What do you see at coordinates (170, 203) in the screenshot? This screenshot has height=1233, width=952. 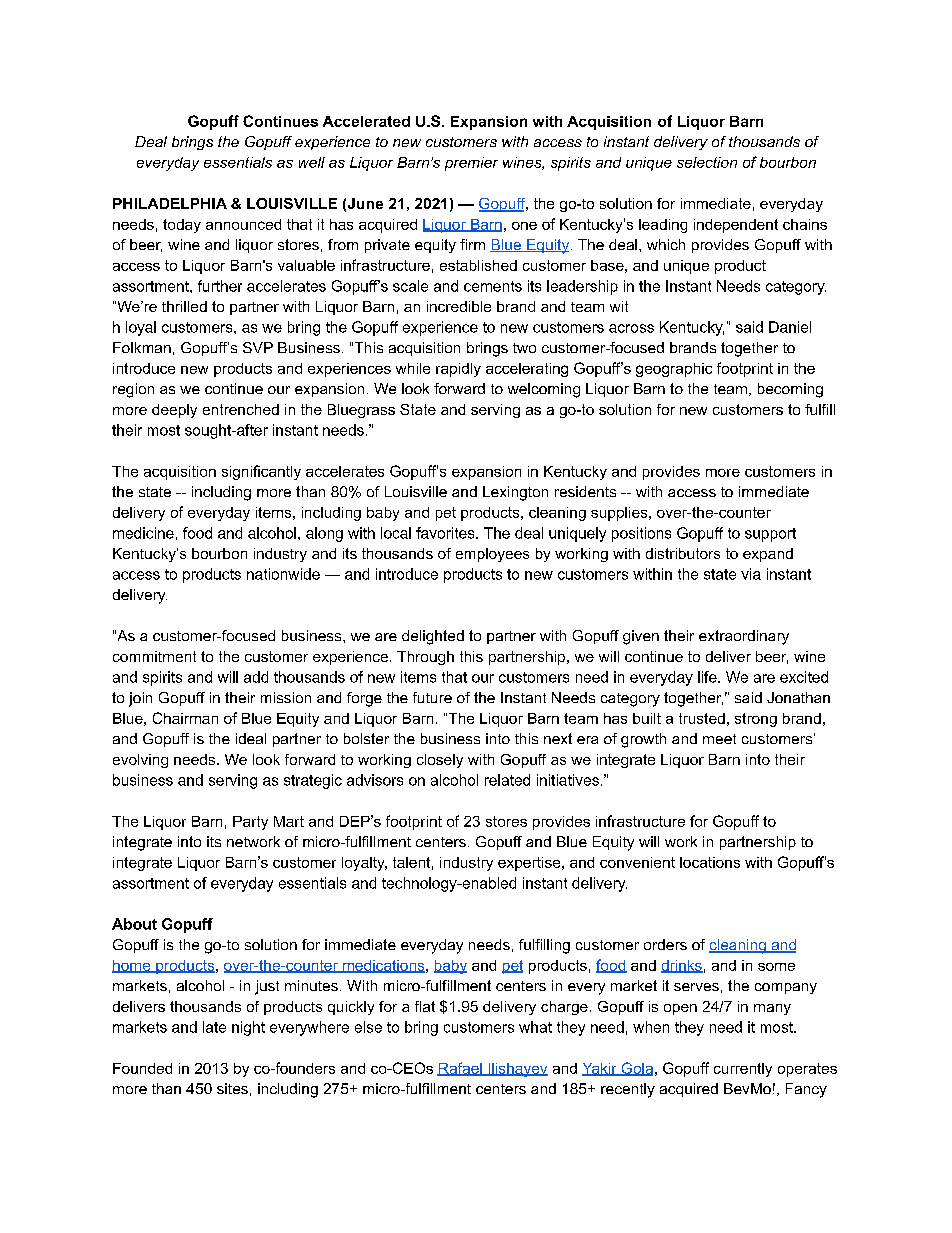 I see `PHILADELPHIA` at bounding box center [170, 203].
